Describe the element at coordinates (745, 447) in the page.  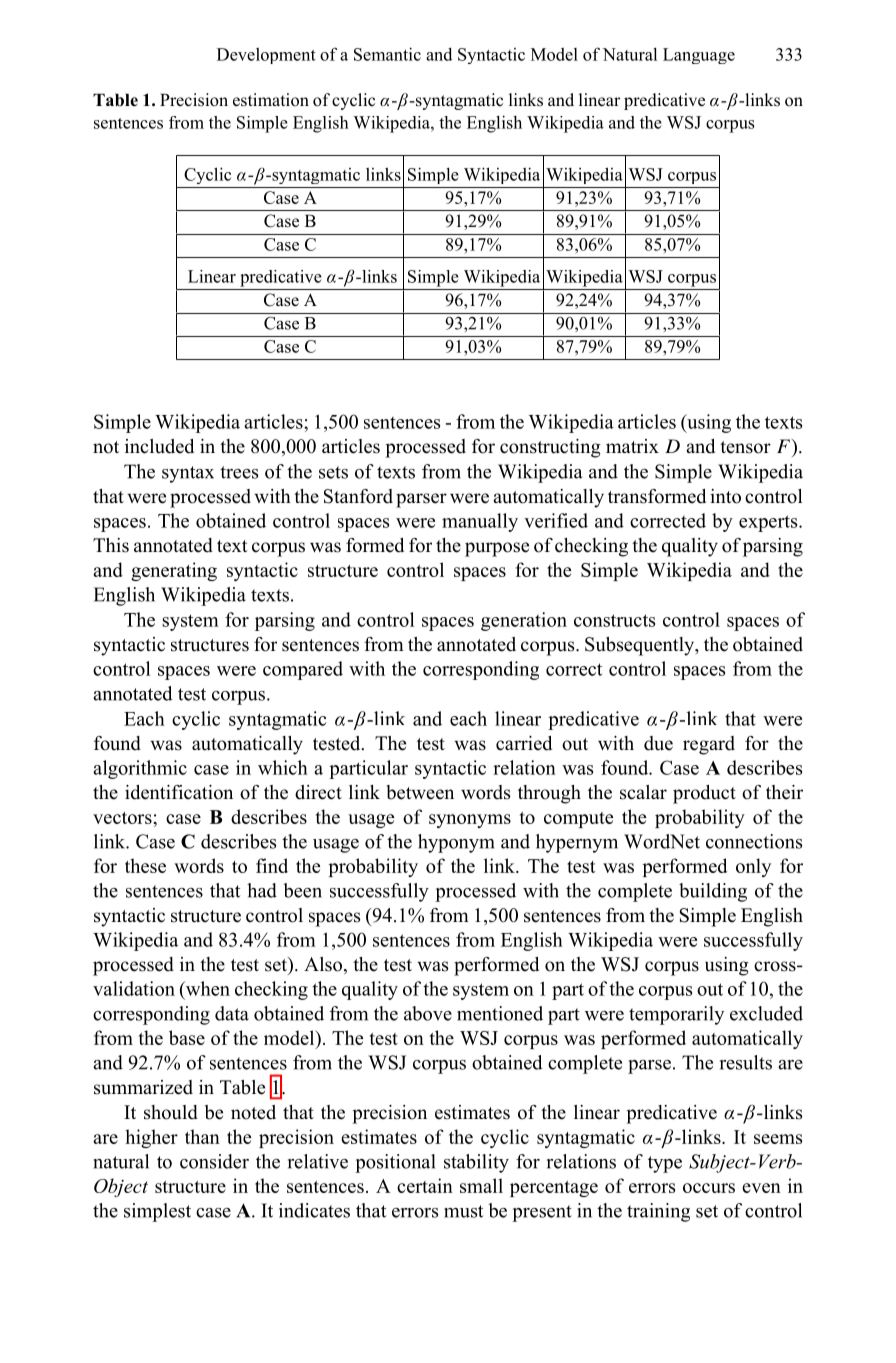
I see `tensor` at that location.
